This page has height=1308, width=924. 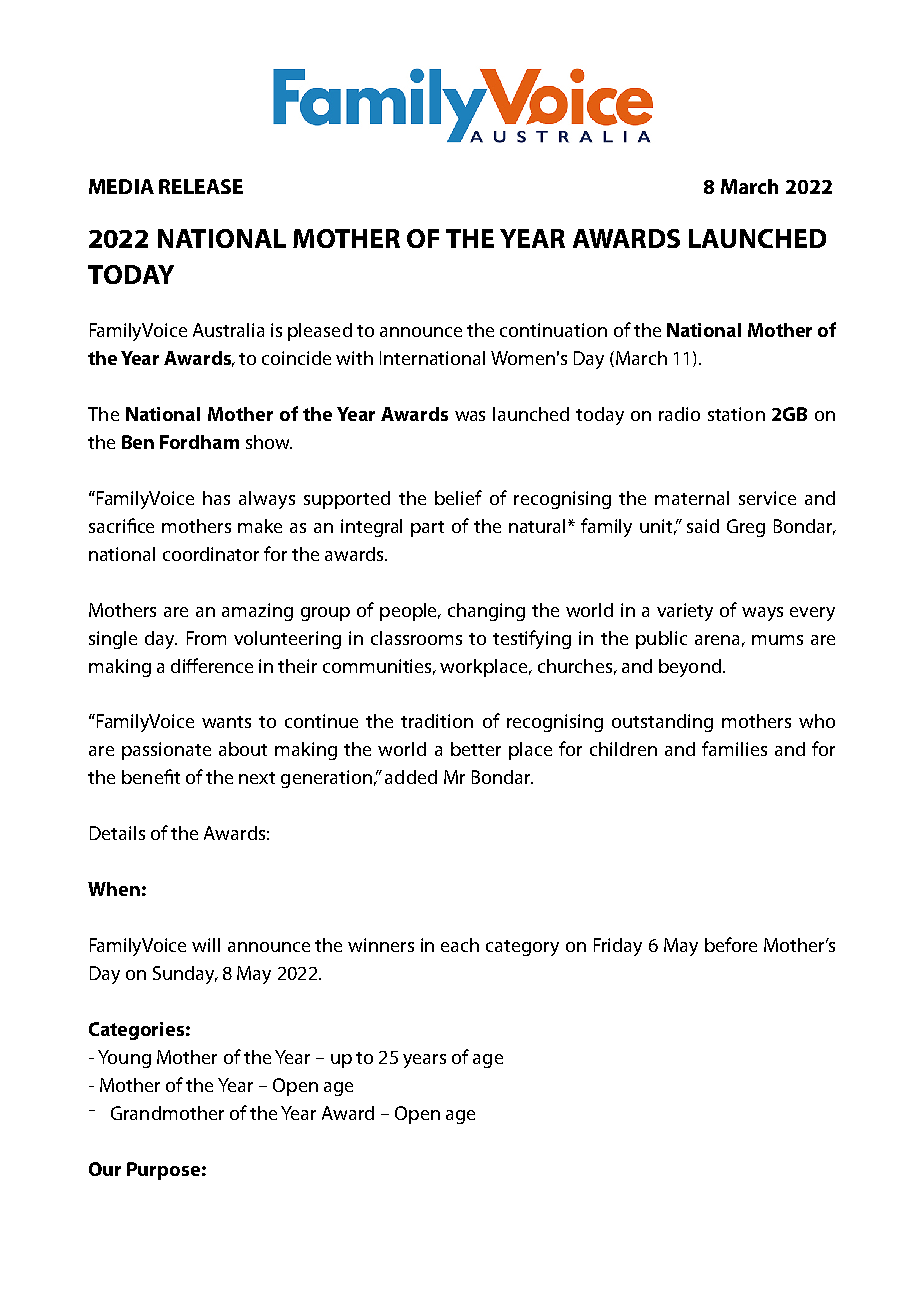 What do you see at coordinates (105, 1169) in the page?
I see `Our` at bounding box center [105, 1169].
